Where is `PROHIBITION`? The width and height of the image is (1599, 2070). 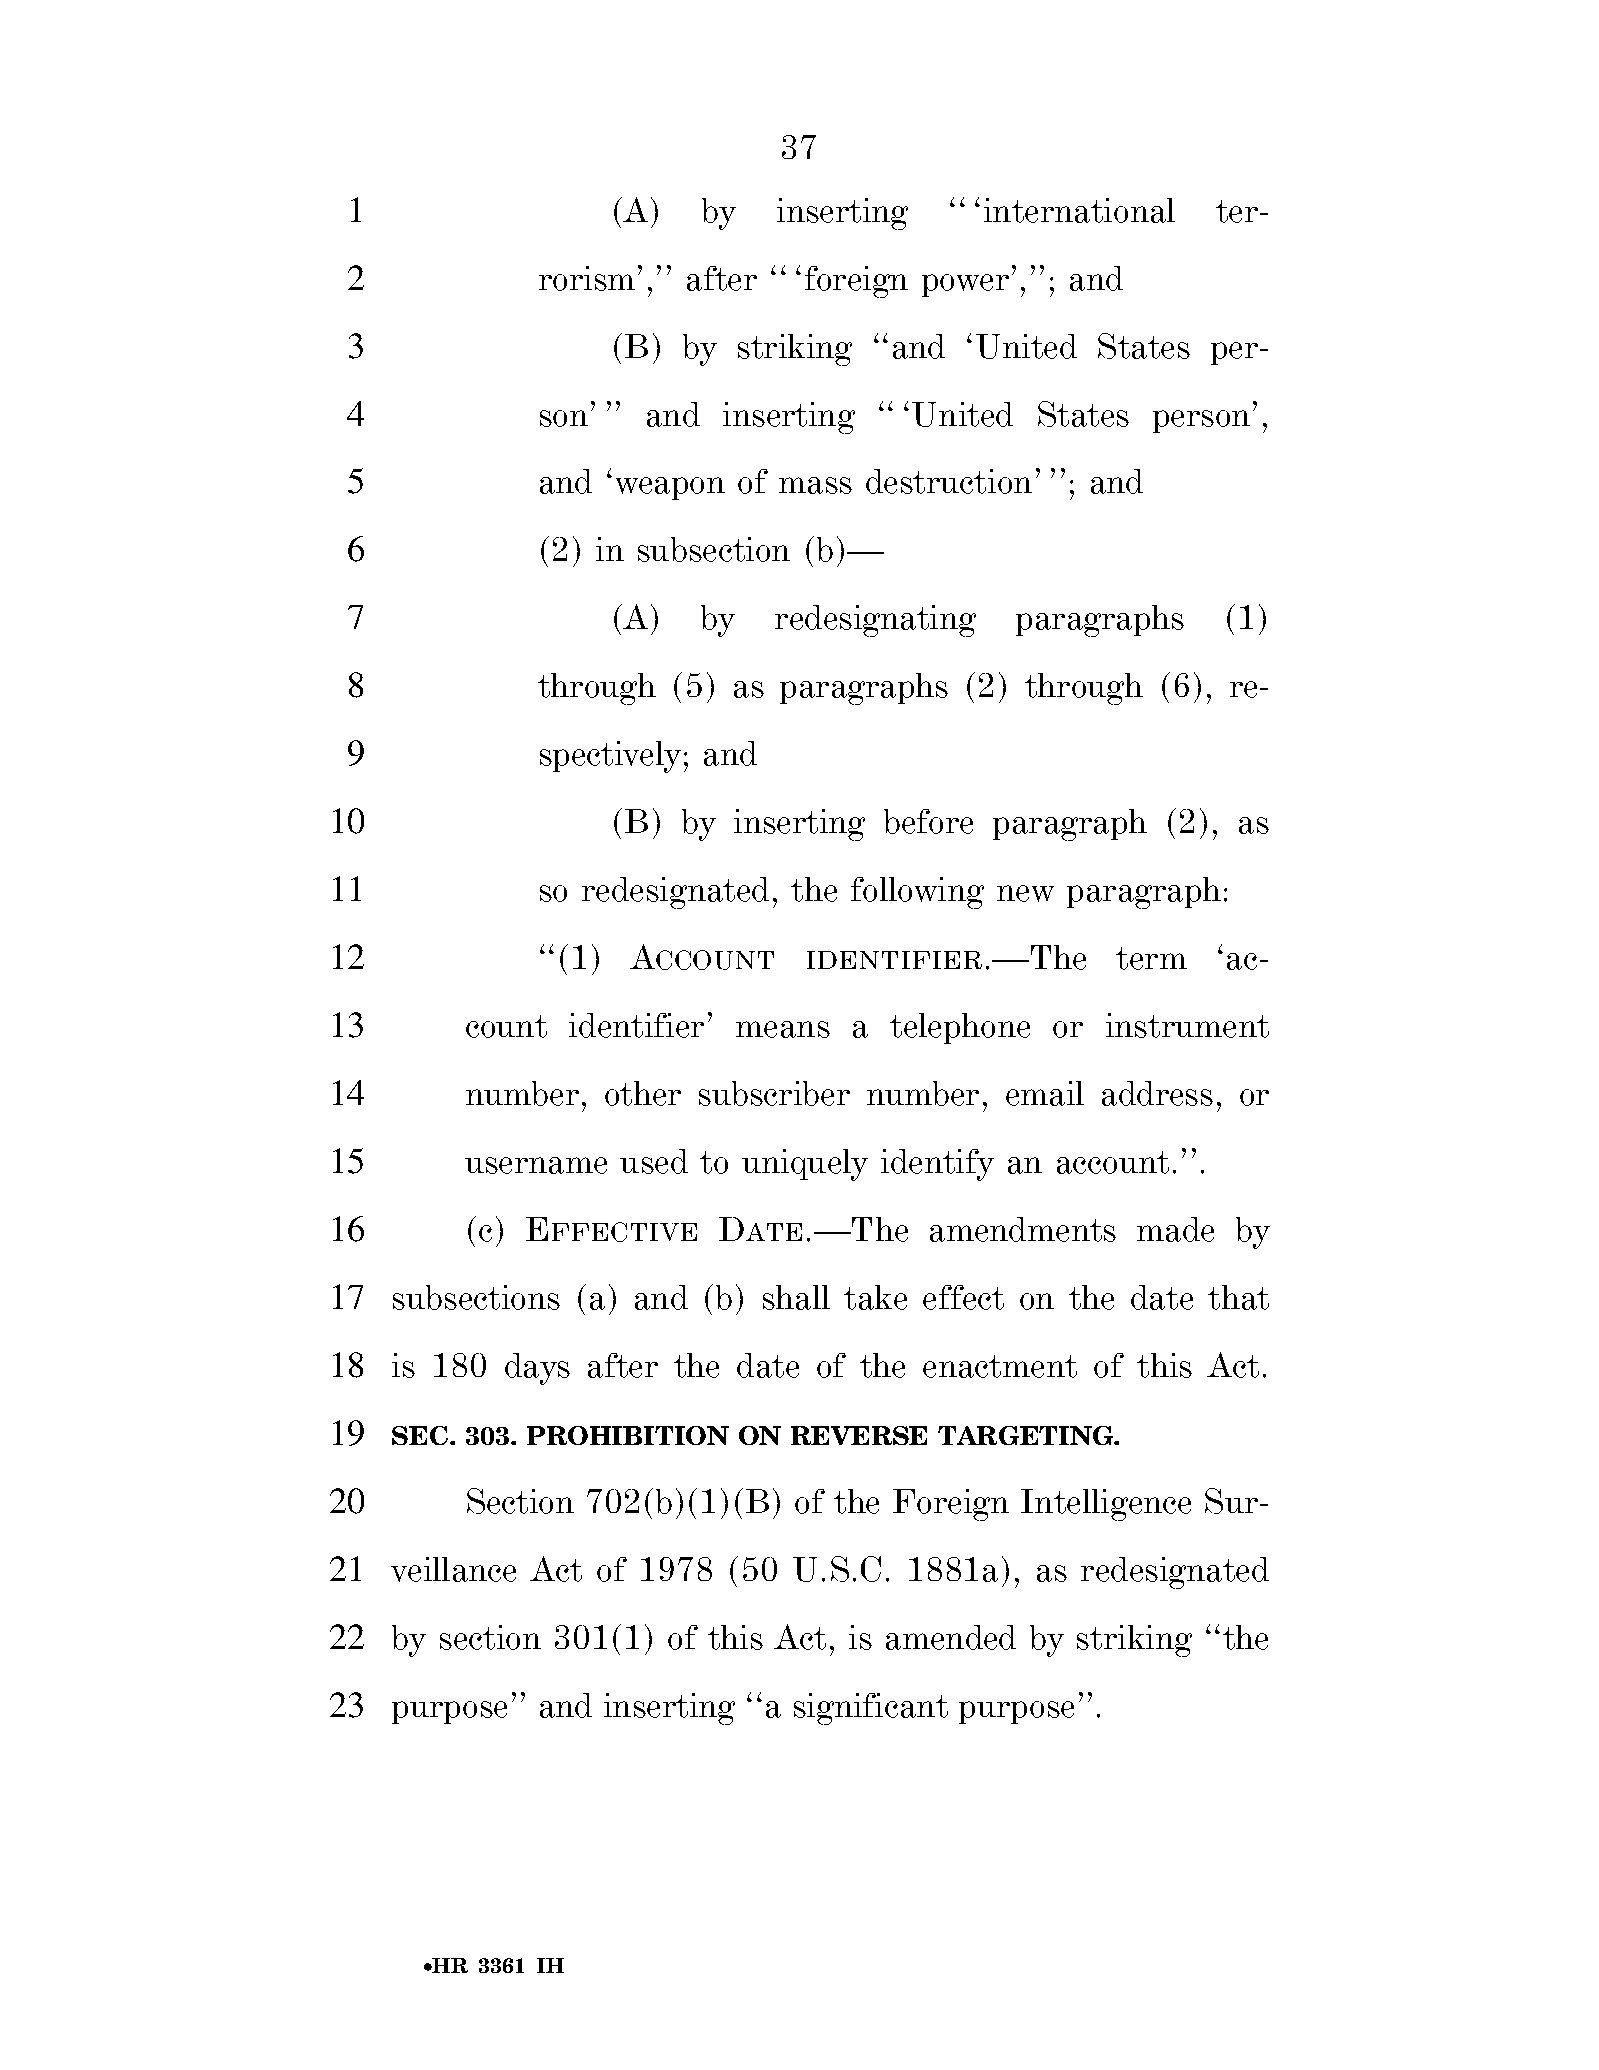 PROHIBITION is located at coordinates (628, 1435).
